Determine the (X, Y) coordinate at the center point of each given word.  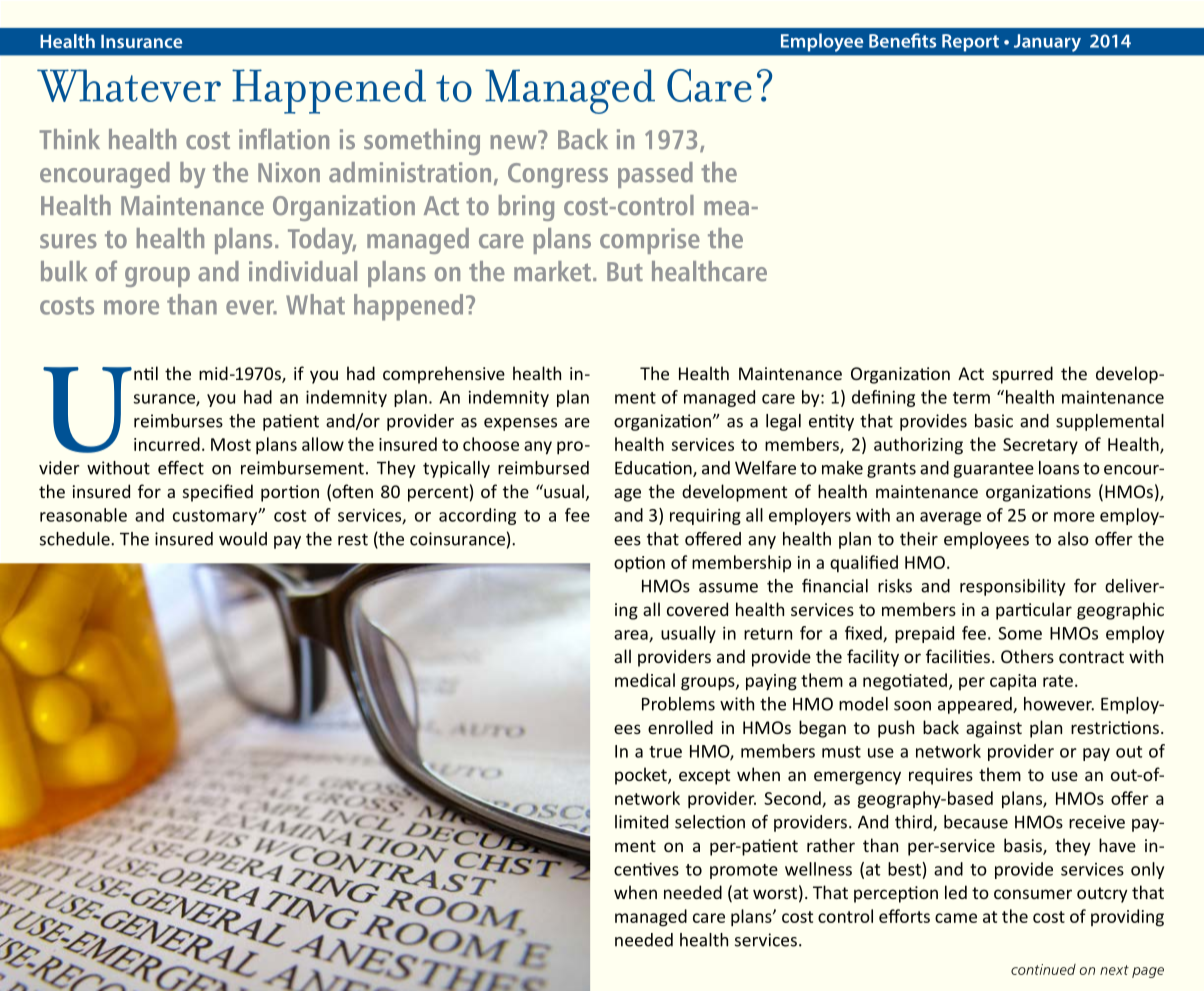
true (665, 752)
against (994, 729)
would (243, 539)
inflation (284, 139)
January (1047, 43)
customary (216, 517)
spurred (1022, 375)
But (625, 272)
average (950, 518)
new (514, 141)
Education (654, 469)
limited (641, 822)
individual (303, 271)
